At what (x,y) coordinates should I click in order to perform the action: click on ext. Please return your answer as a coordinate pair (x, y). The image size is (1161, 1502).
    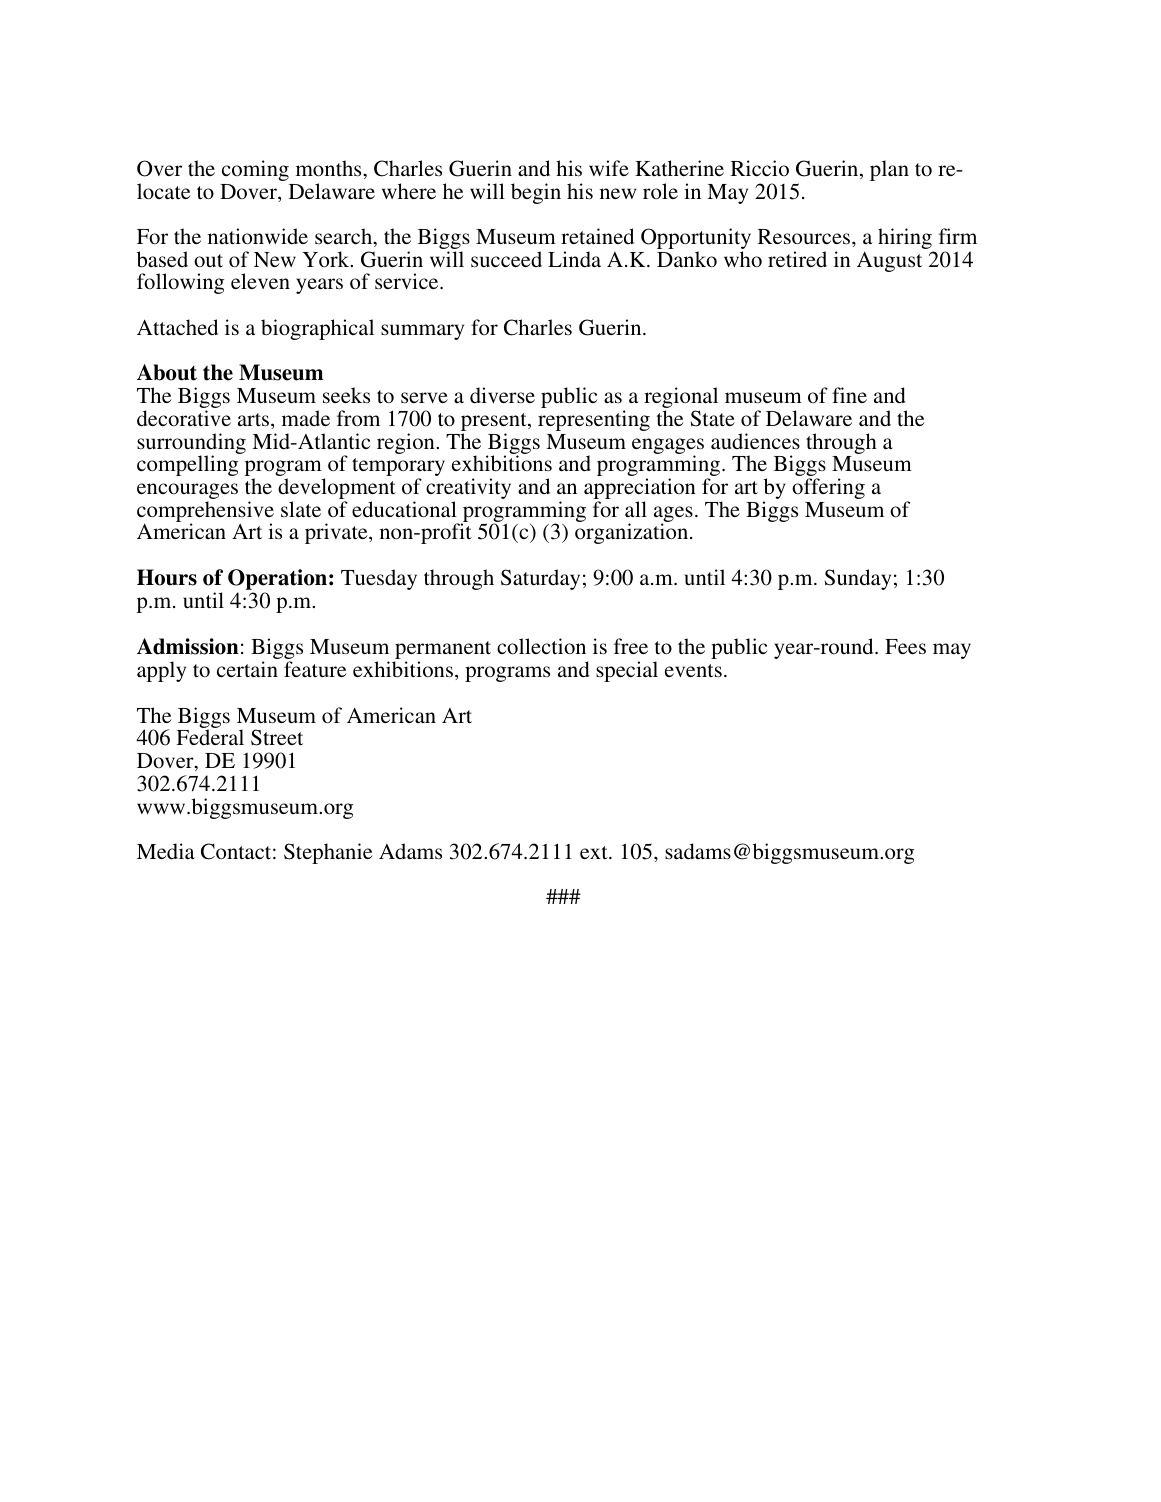
    Looking at the image, I should click on (595, 852).
